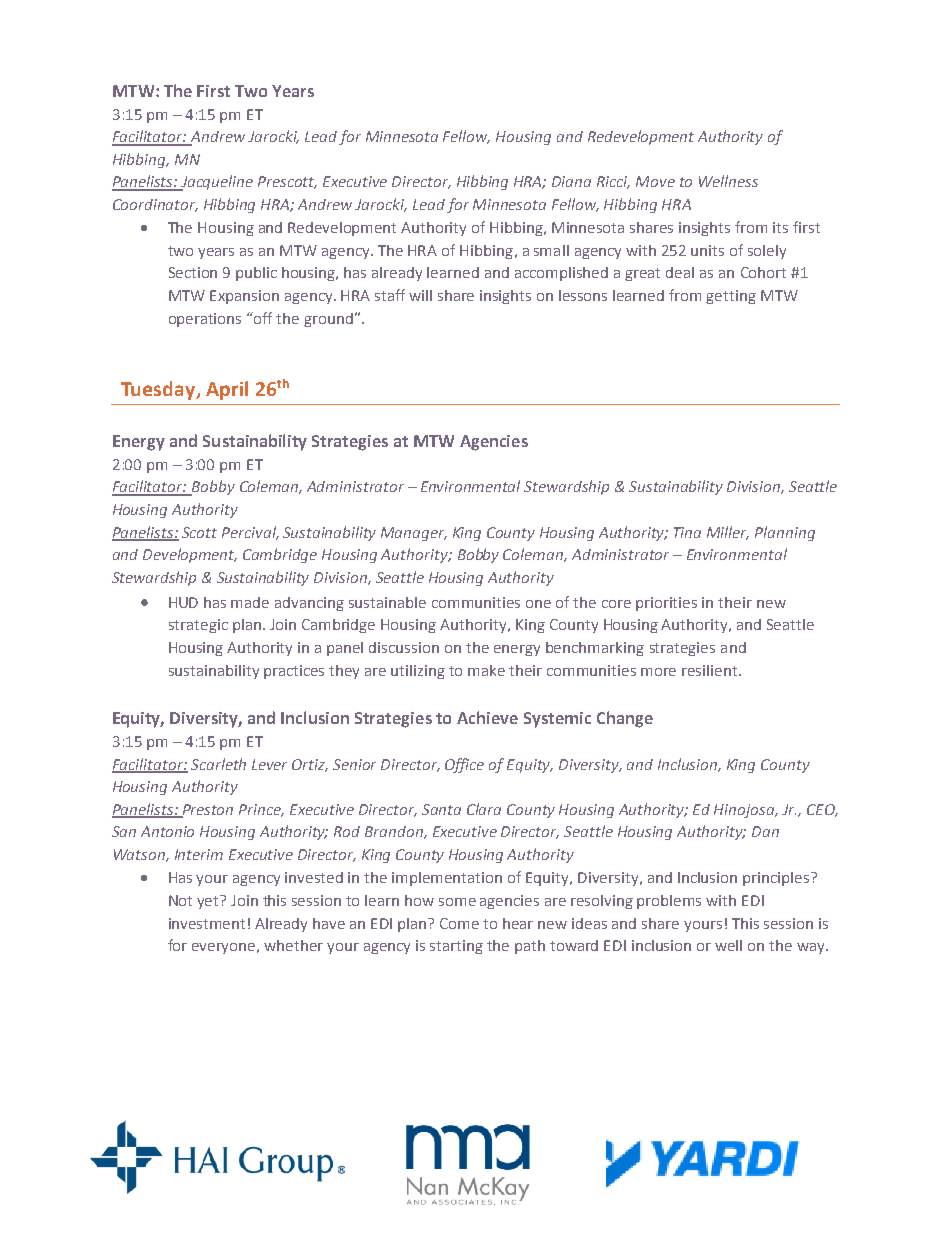 The width and height of the screenshot is (952, 1233). I want to click on Manager, so click(414, 534).
